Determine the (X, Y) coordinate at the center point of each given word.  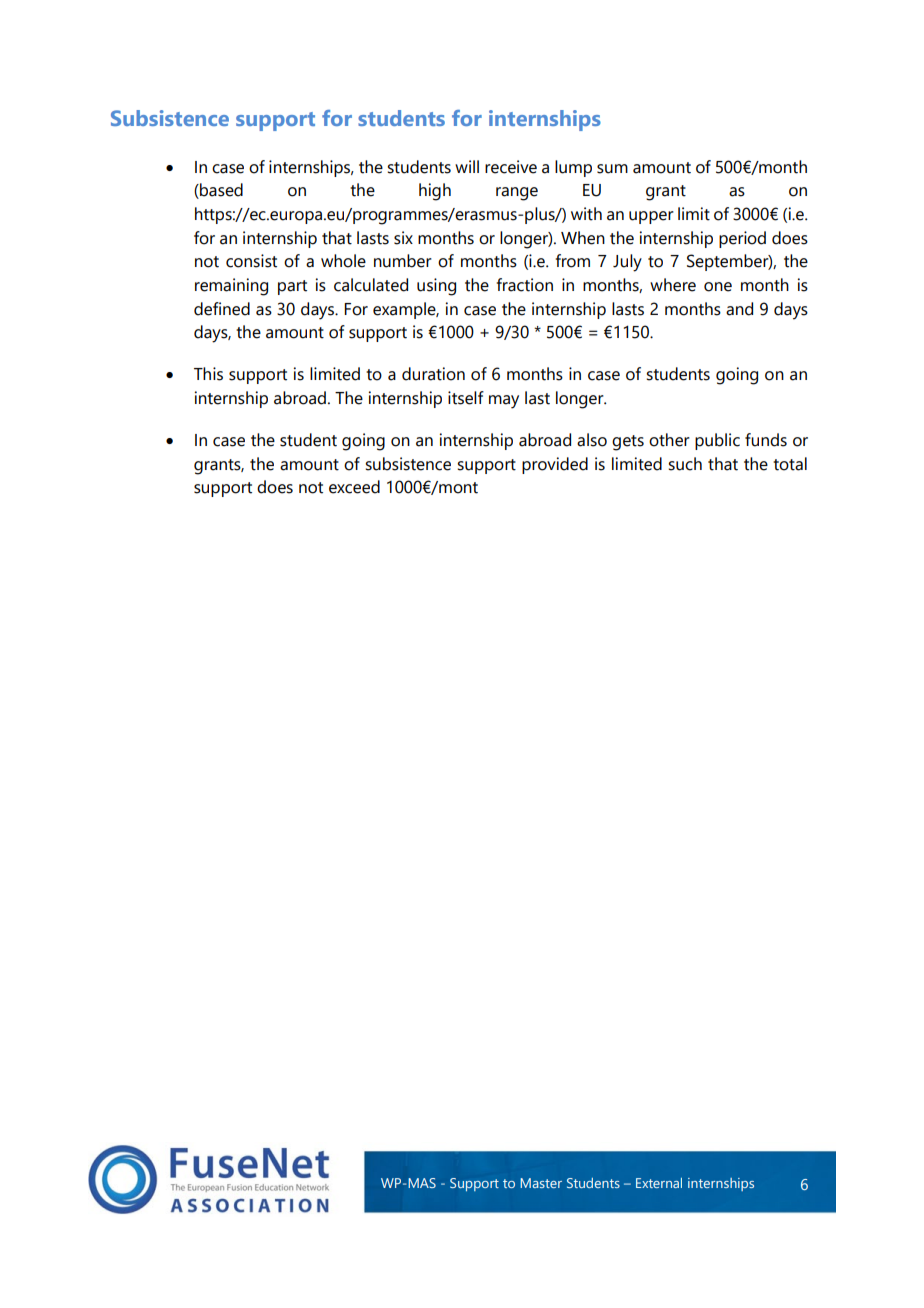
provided (555, 465)
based (220, 191)
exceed (354, 487)
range (517, 194)
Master (541, 1183)
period (742, 239)
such (685, 464)
